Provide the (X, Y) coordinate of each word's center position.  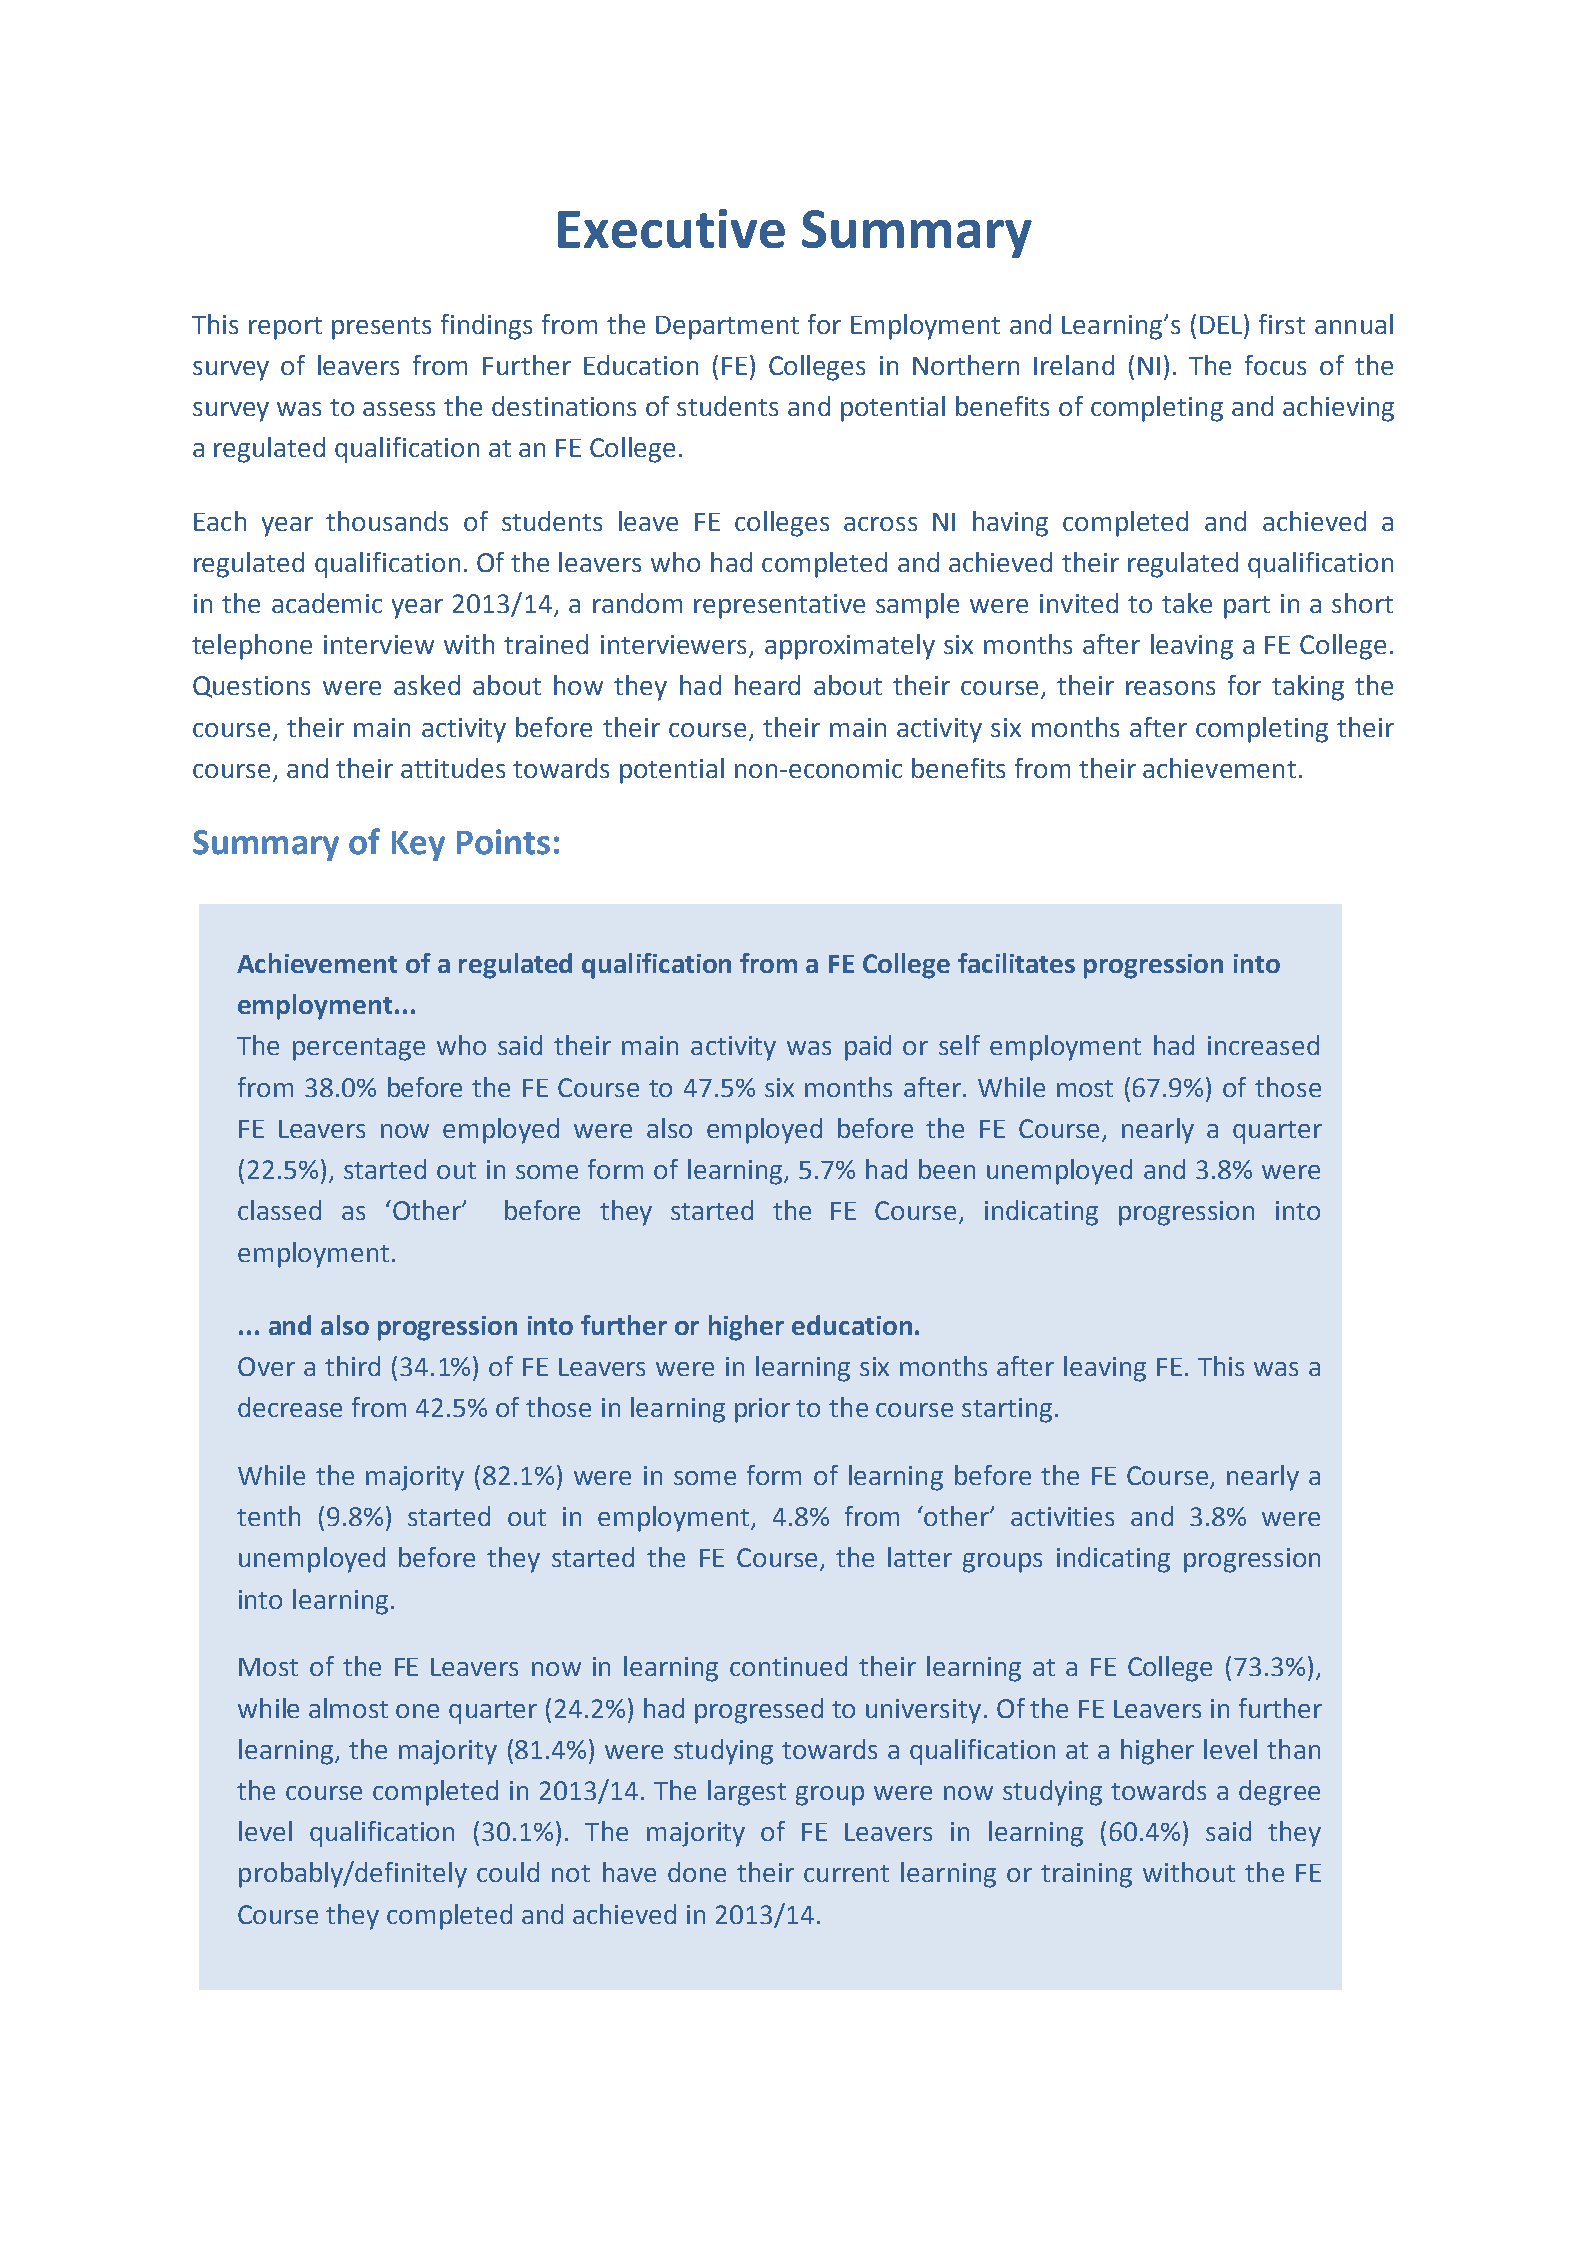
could (508, 1872)
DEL (1222, 324)
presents (381, 328)
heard (767, 685)
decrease (290, 1407)
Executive (671, 228)
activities (1062, 1516)
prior (762, 1410)
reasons (1170, 688)
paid (868, 1048)
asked (427, 685)
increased (1263, 1045)
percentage (359, 1049)
